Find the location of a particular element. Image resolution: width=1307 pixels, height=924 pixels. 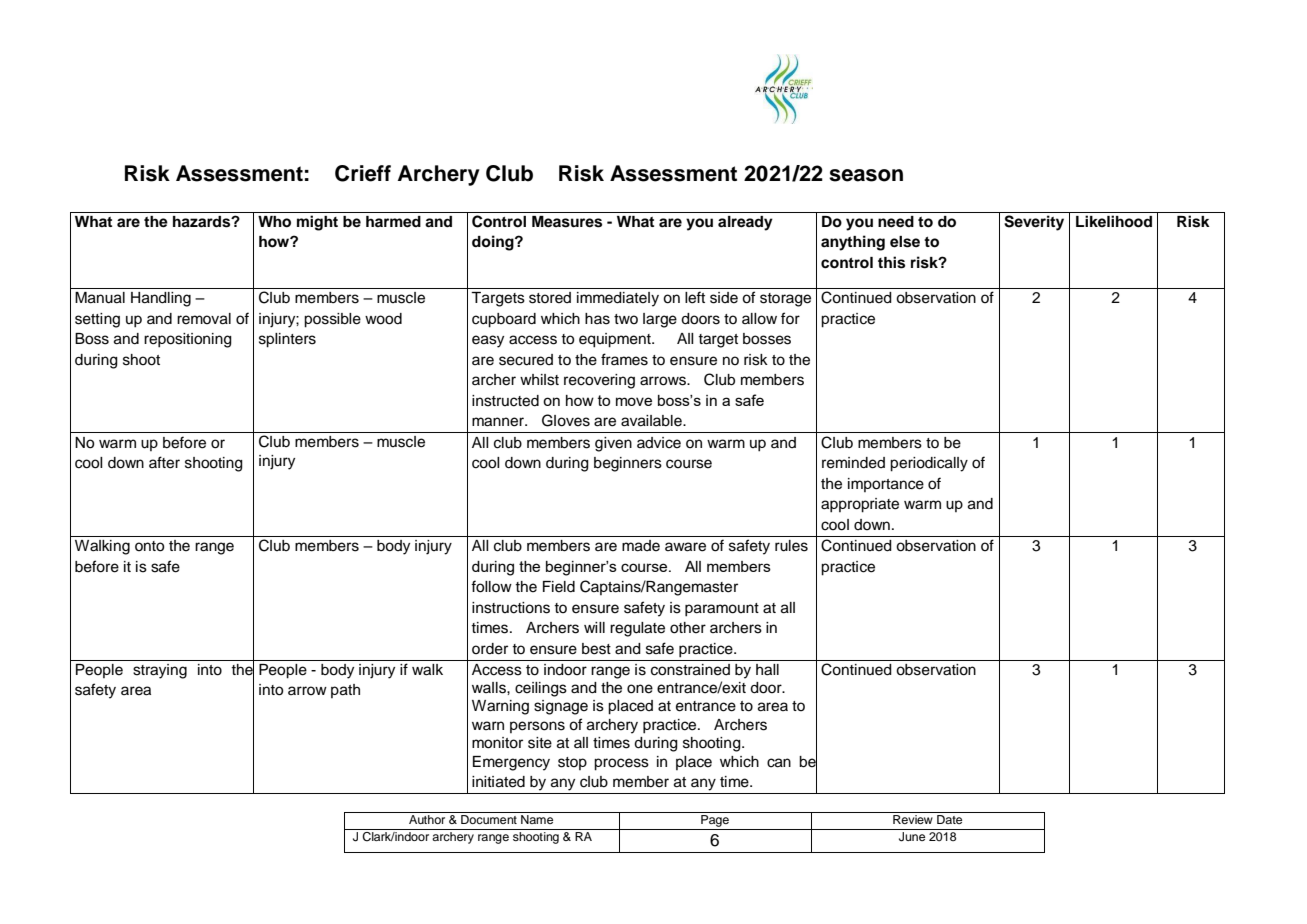

Author is located at coordinates (427, 819).
